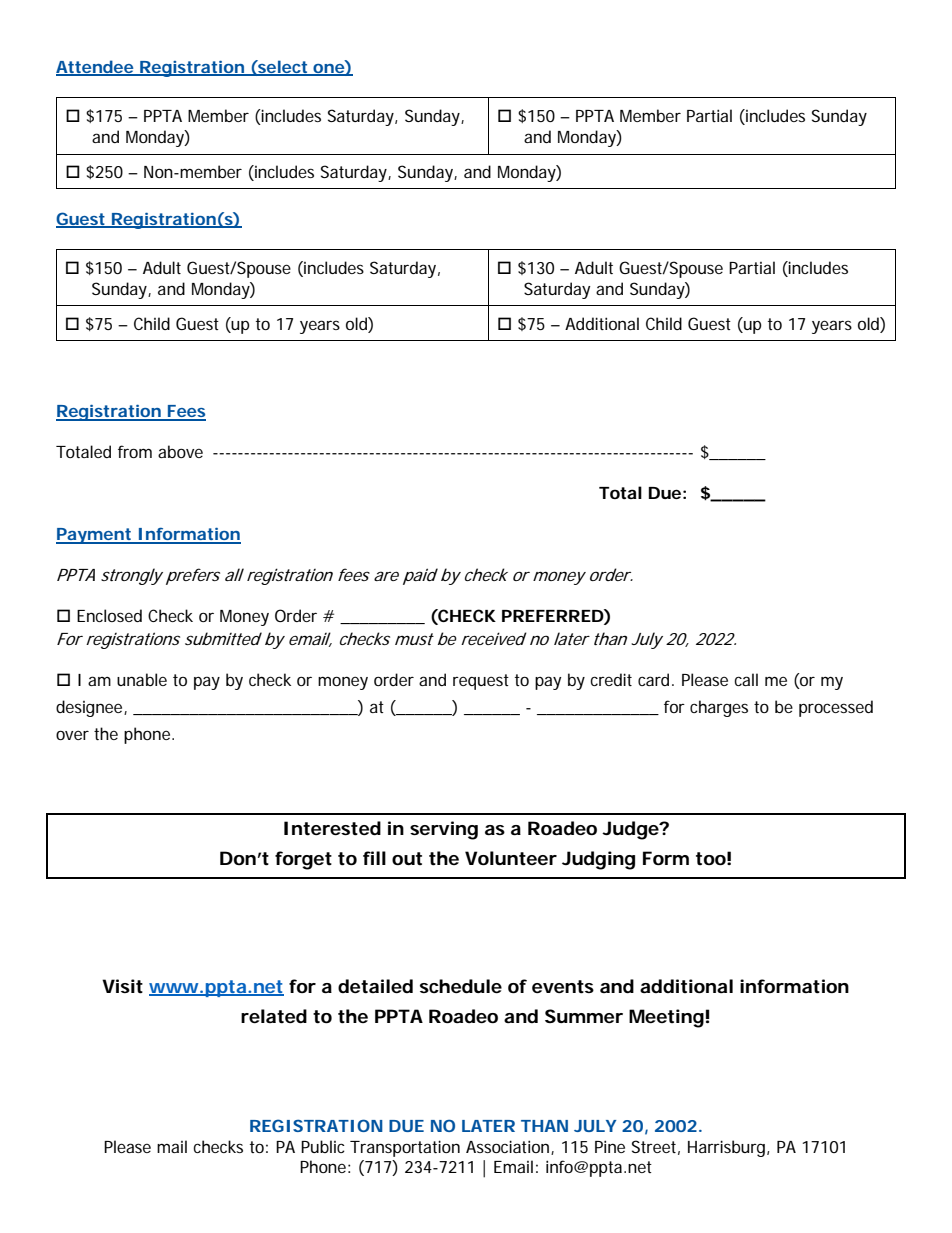  What do you see at coordinates (746, 679) in the screenshot?
I see `call` at bounding box center [746, 679].
